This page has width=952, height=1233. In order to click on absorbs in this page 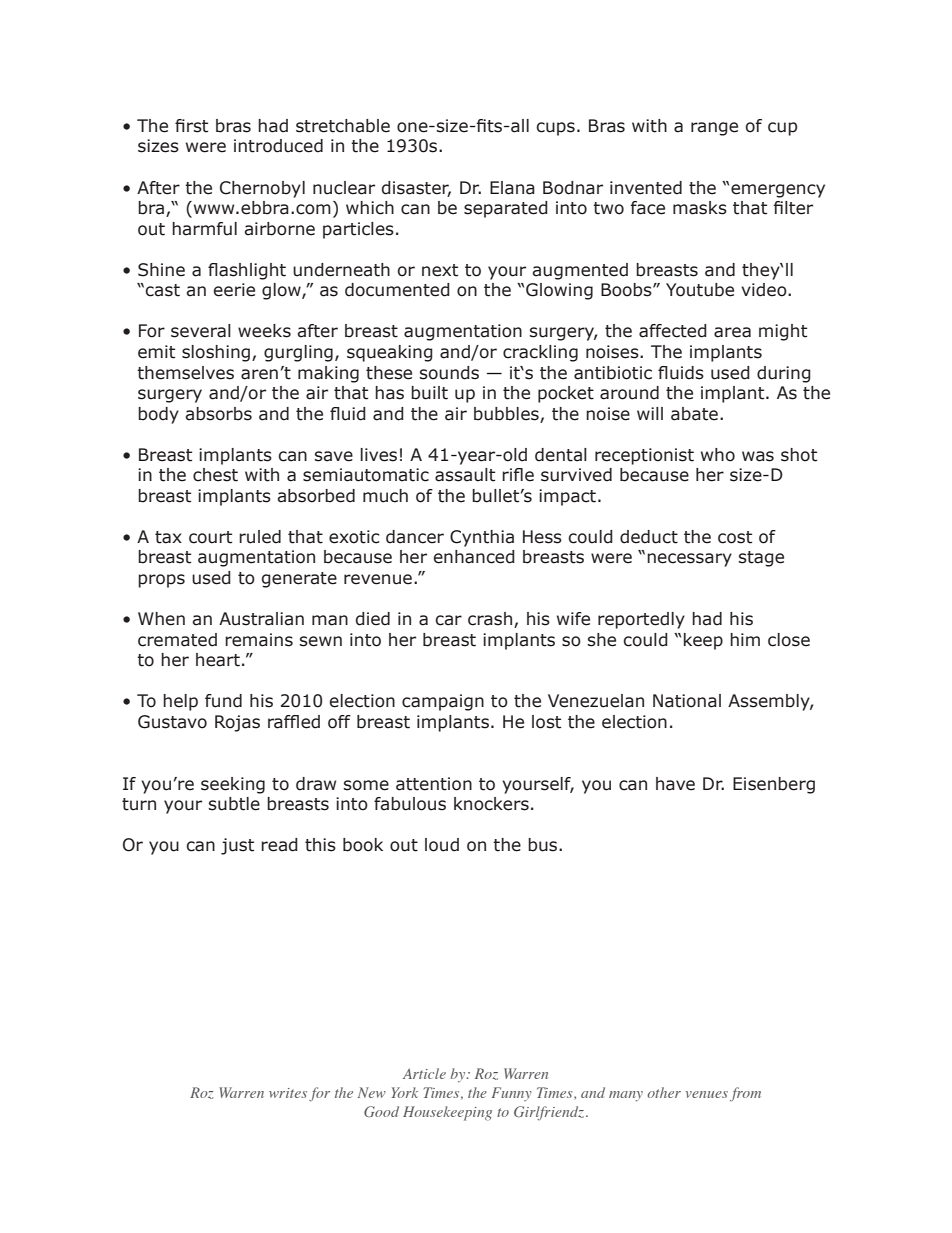, I will do `click(218, 414)`.
